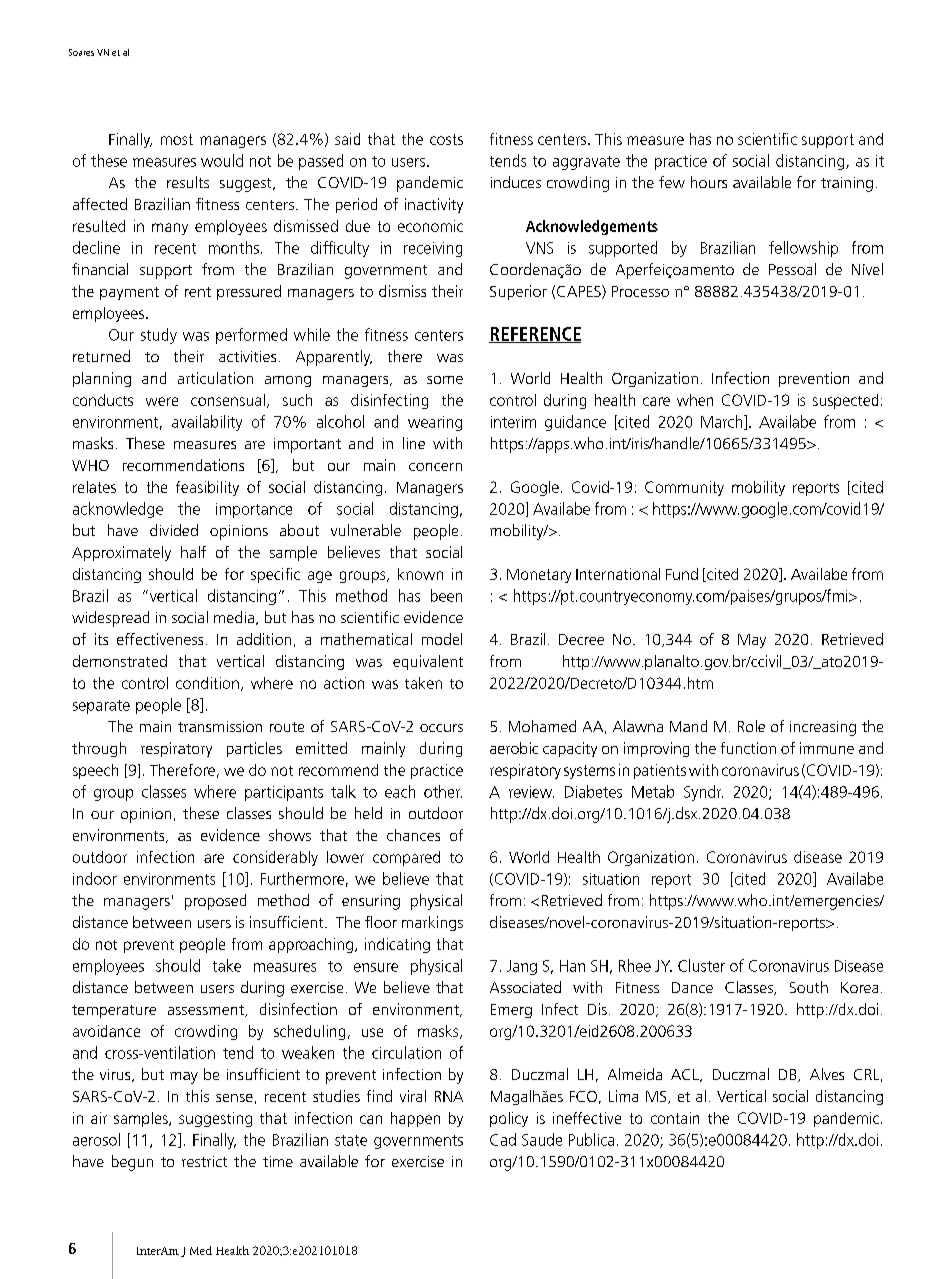 This document has height=1279, width=952. What do you see at coordinates (682, 574) in the document?
I see `Fund` at bounding box center [682, 574].
